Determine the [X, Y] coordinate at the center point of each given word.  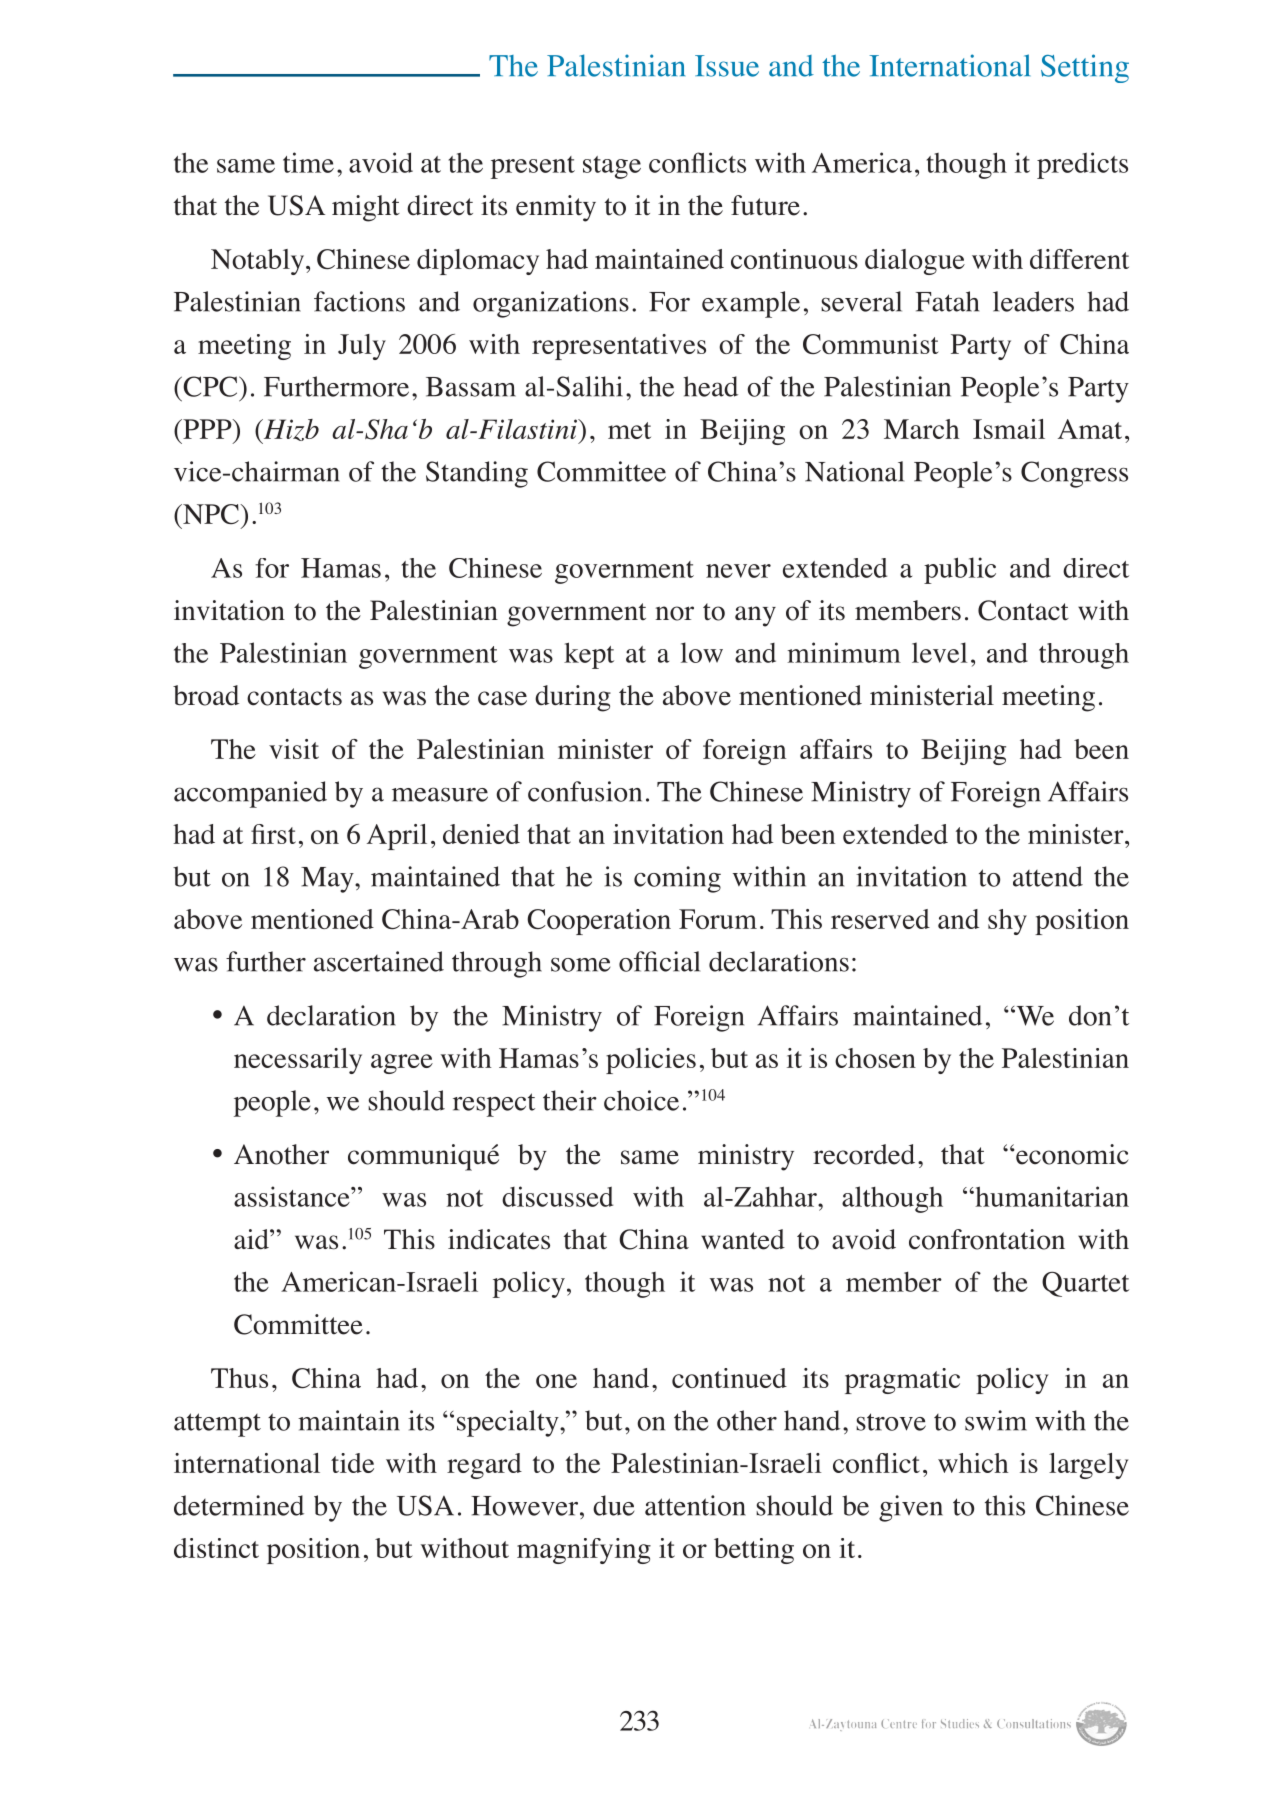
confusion [585, 791]
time [308, 162]
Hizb [290, 431]
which [973, 1463]
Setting [1085, 68]
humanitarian [1051, 1196]
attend [1048, 876]
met [629, 430]
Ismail [1009, 429]
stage [612, 167]
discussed [557, 1196]
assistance [293, 1196]
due [613, 1505]
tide [352, 1463]
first [273, 834]
